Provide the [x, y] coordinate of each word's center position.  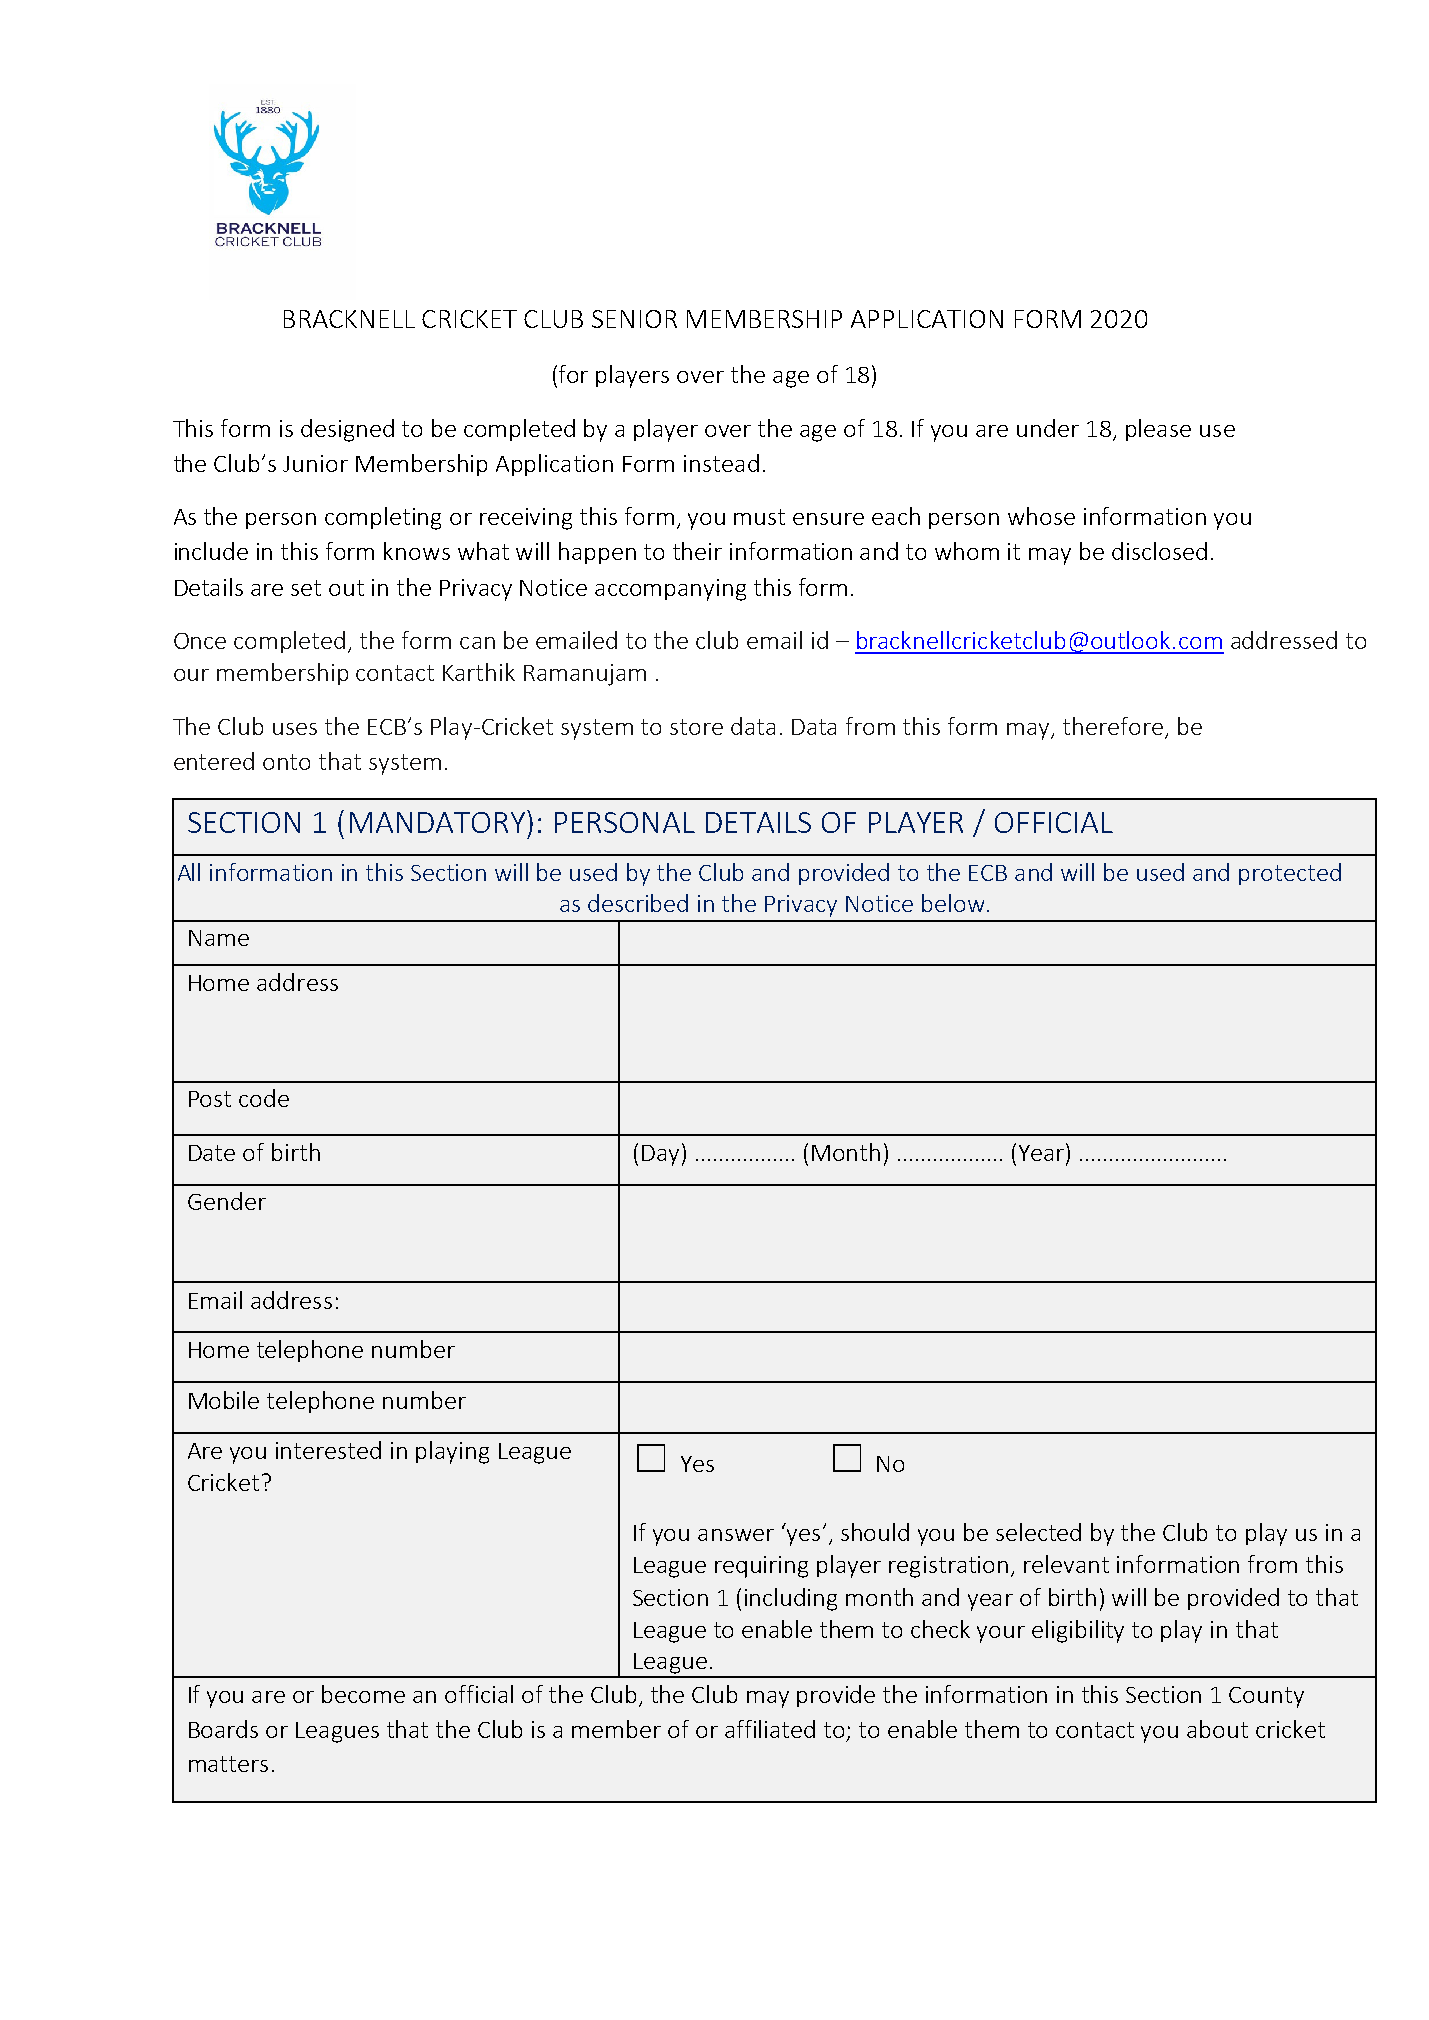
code [264, 1098]
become [363, 1694]
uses [295, 729]
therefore [1113, 726]
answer [736, 1535]
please [1158, 430]
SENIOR [634, 319]
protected [1290, 874]
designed [347, 430]
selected [1038, 1532]
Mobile [224, 1400]
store [696, 727]
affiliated [770, 1729]
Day [660, 1155]
